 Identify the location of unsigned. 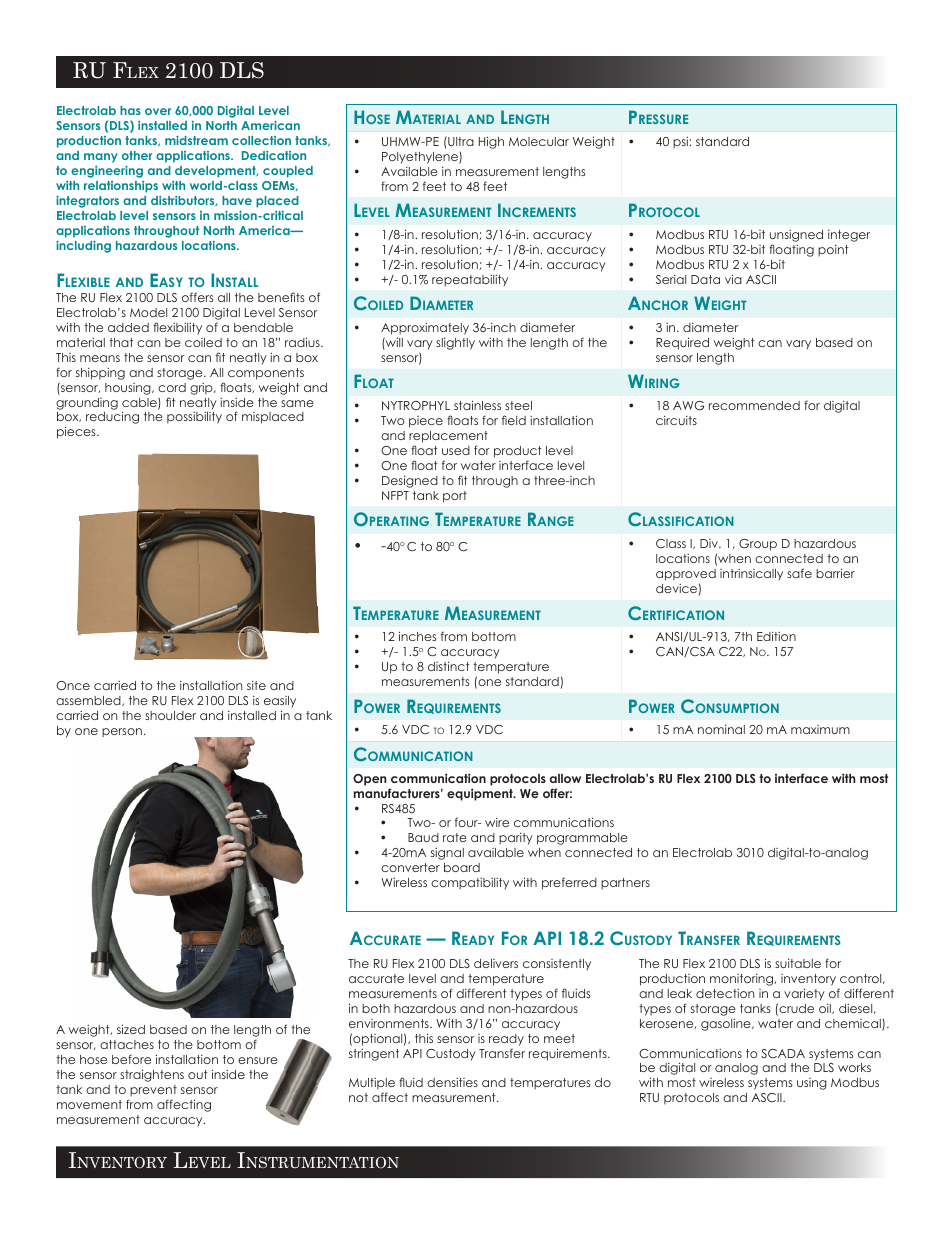
(796, 237).
